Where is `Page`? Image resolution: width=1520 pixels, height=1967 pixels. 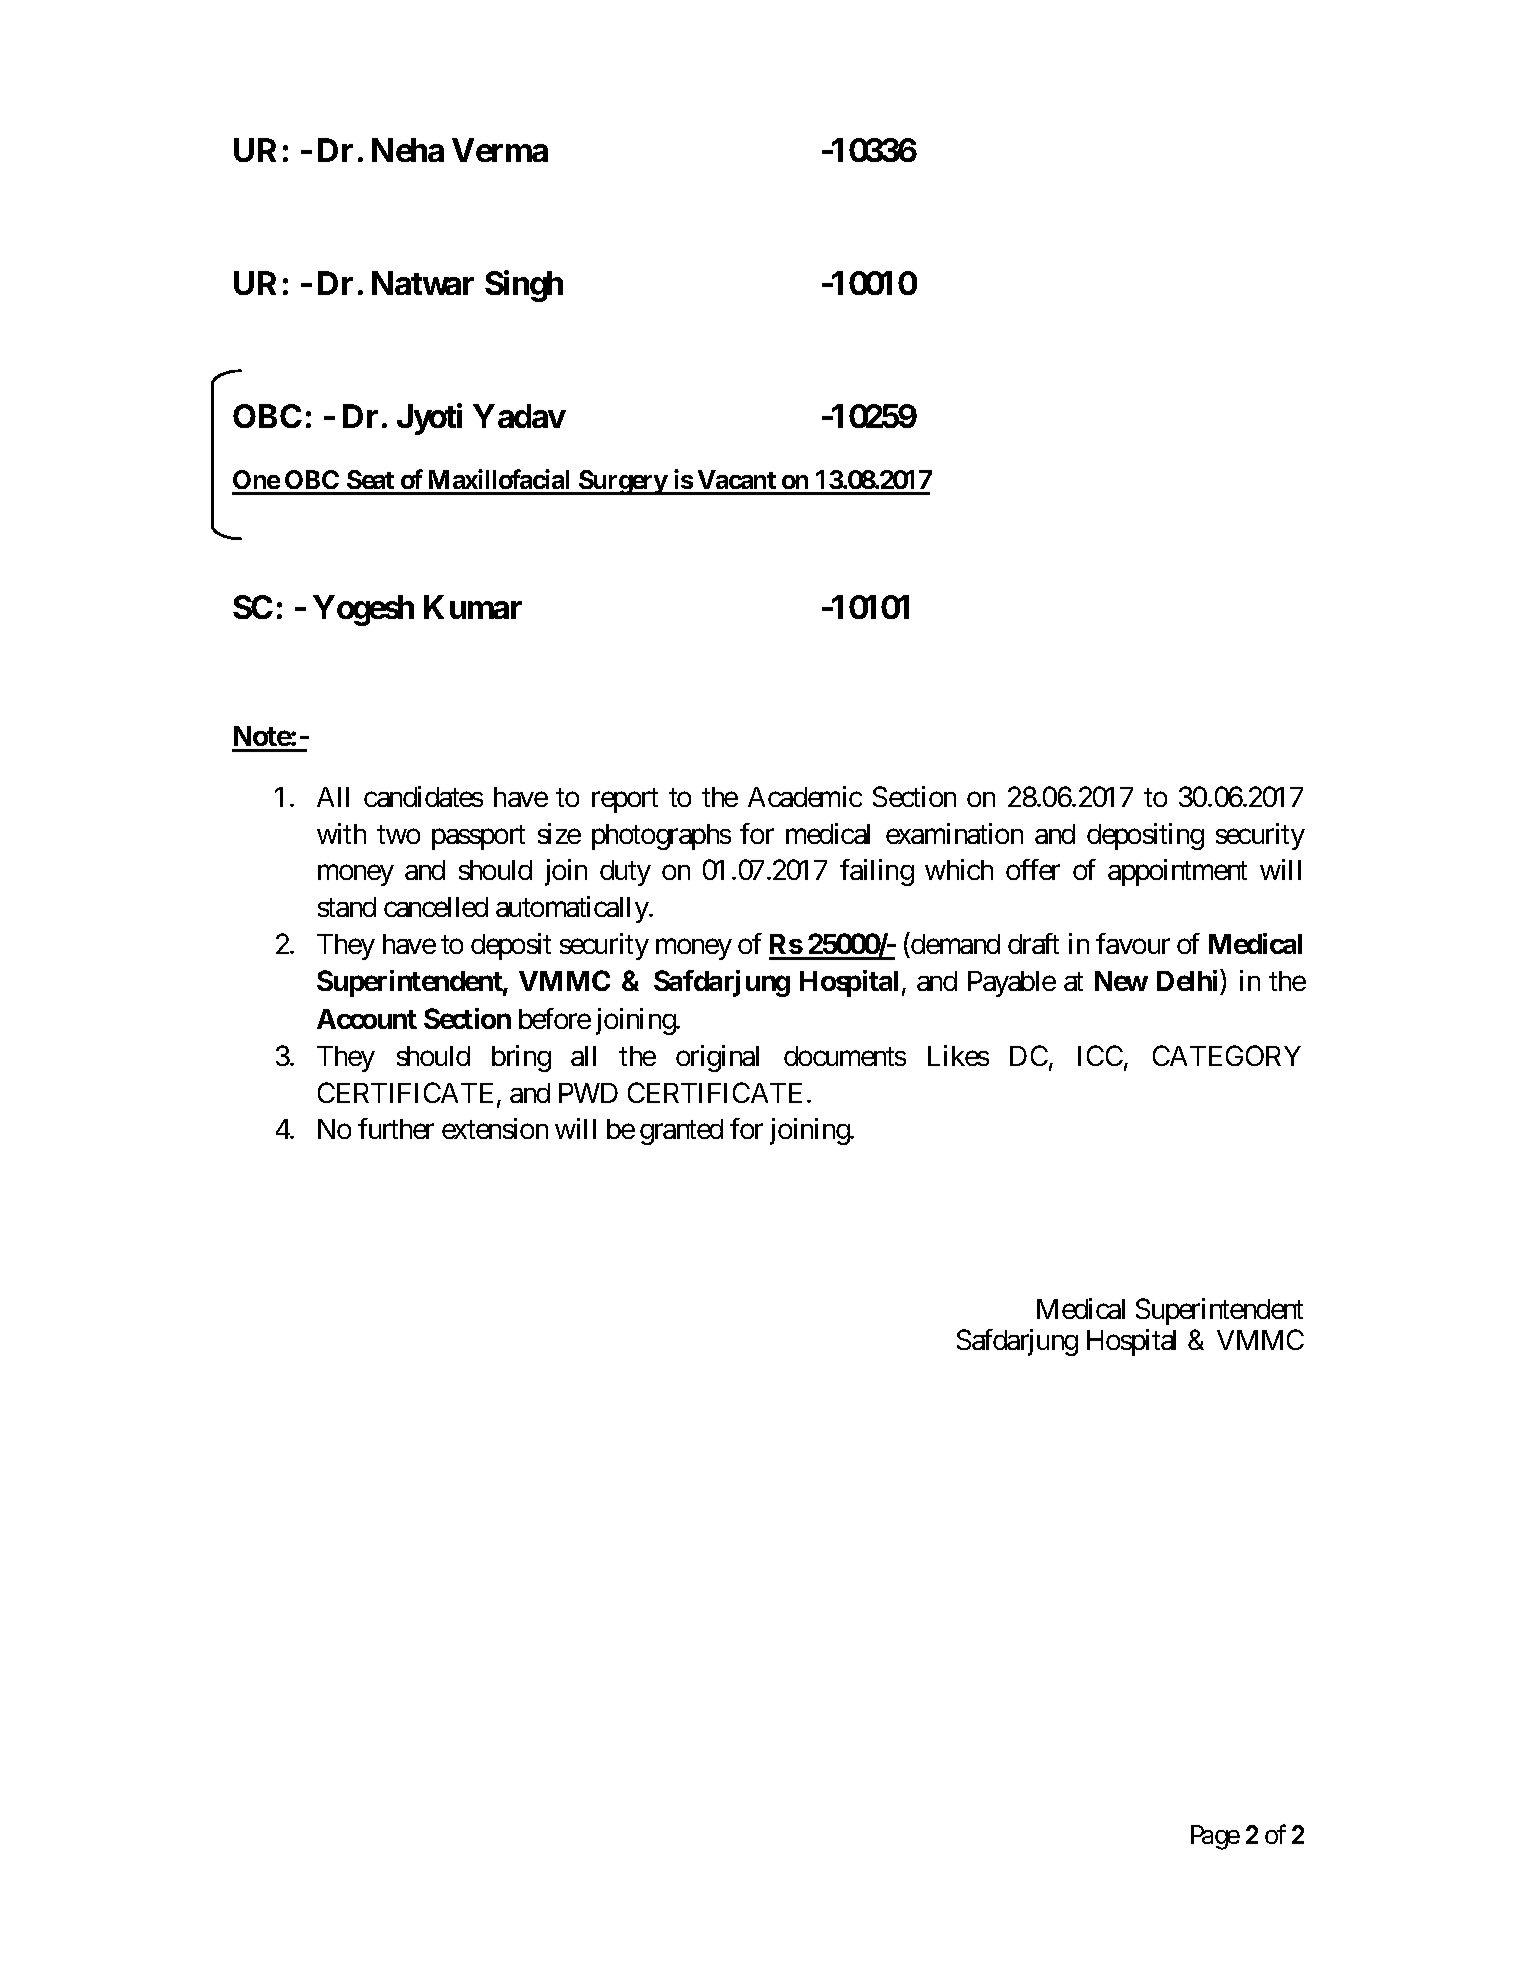
Page is located at coordinates (1215, 1837).
